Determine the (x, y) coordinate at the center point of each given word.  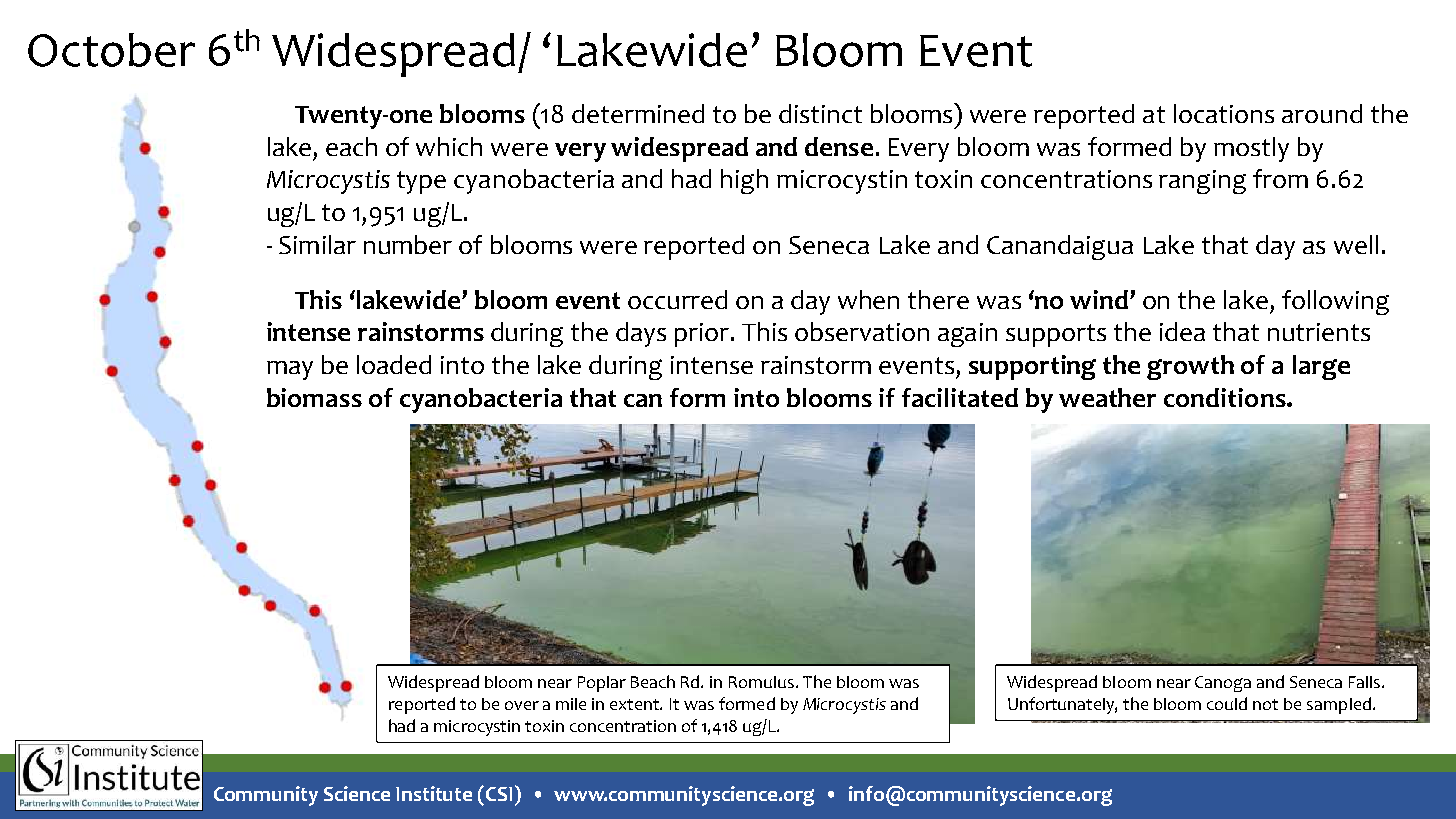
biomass (314, 397)
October (111, 50)
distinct (820, 113)
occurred (677, 299)
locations (1224, 113)
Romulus (763, 682)
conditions (1226, 397)
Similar (317, 244)
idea (1182, 331)
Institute (434, 793)
